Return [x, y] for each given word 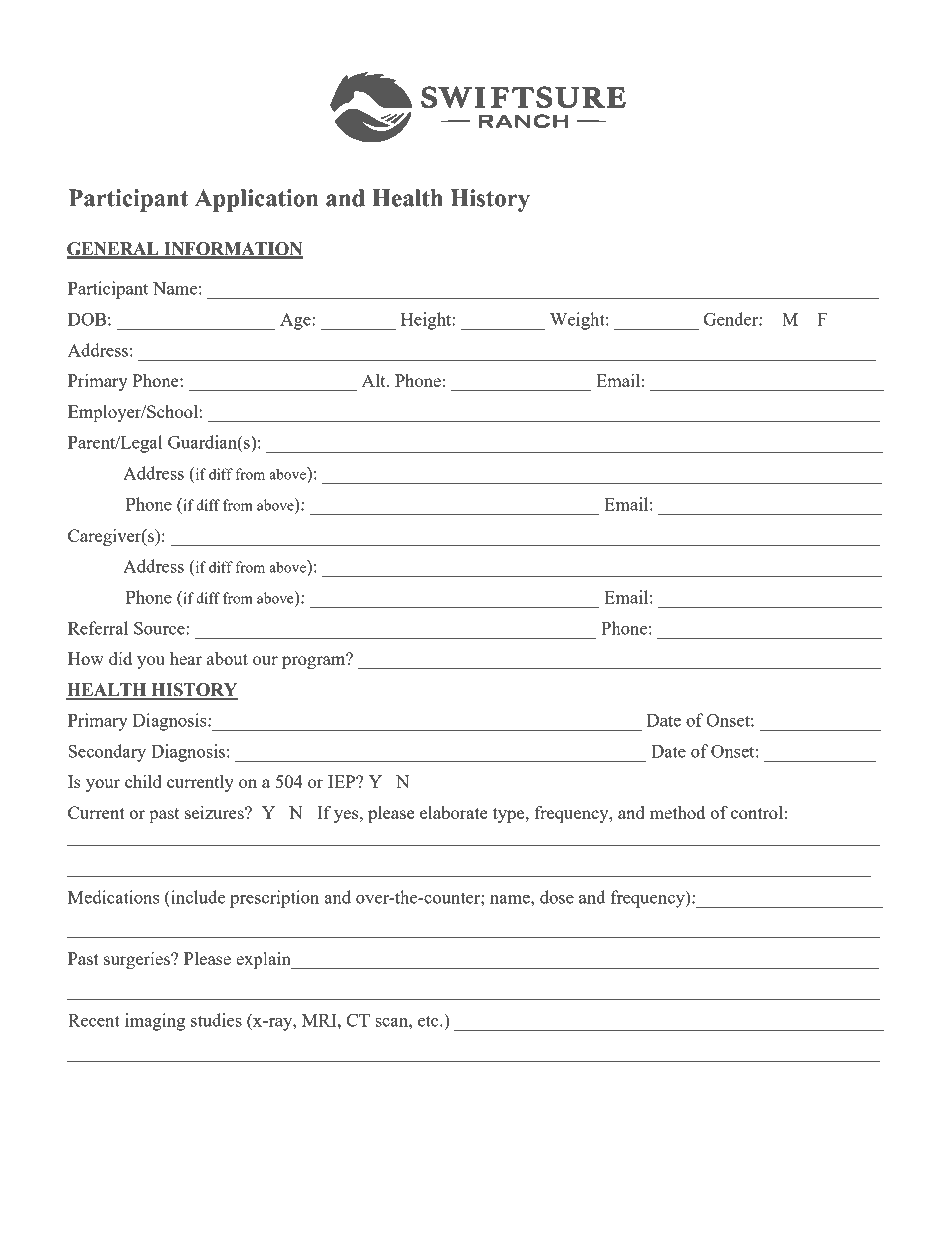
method [677, 812]
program [315, 661]
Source [160, 628]
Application [256, 200]
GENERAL [114, 250]
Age [296, 321]
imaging [155, 1022]
